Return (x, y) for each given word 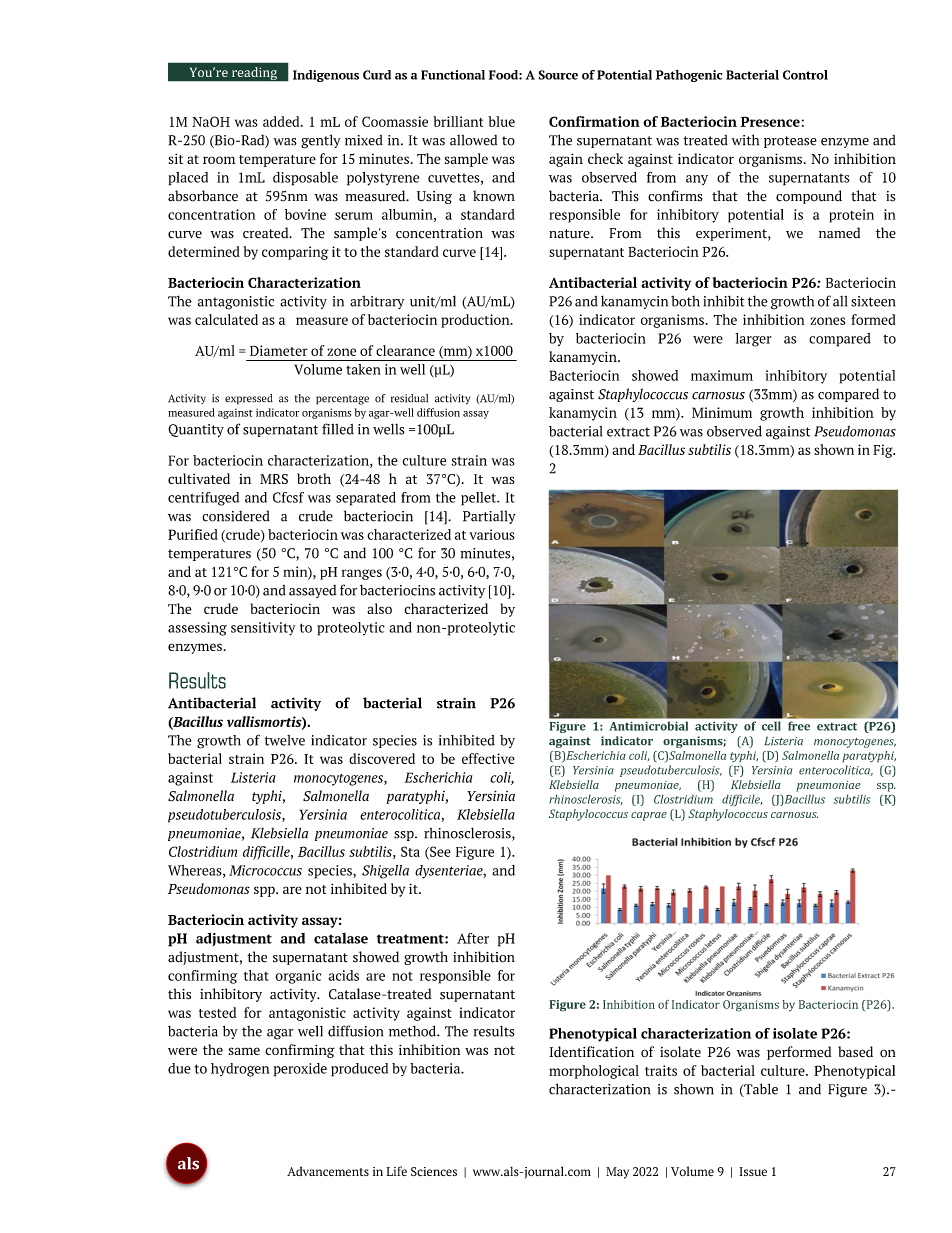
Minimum (722, 412)
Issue (753, 1171)
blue (501, 121)
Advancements (328, 1171)
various (492, 534)
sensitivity (263, 629)
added (282, 121)
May (617, 1173)
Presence (770, 121)
